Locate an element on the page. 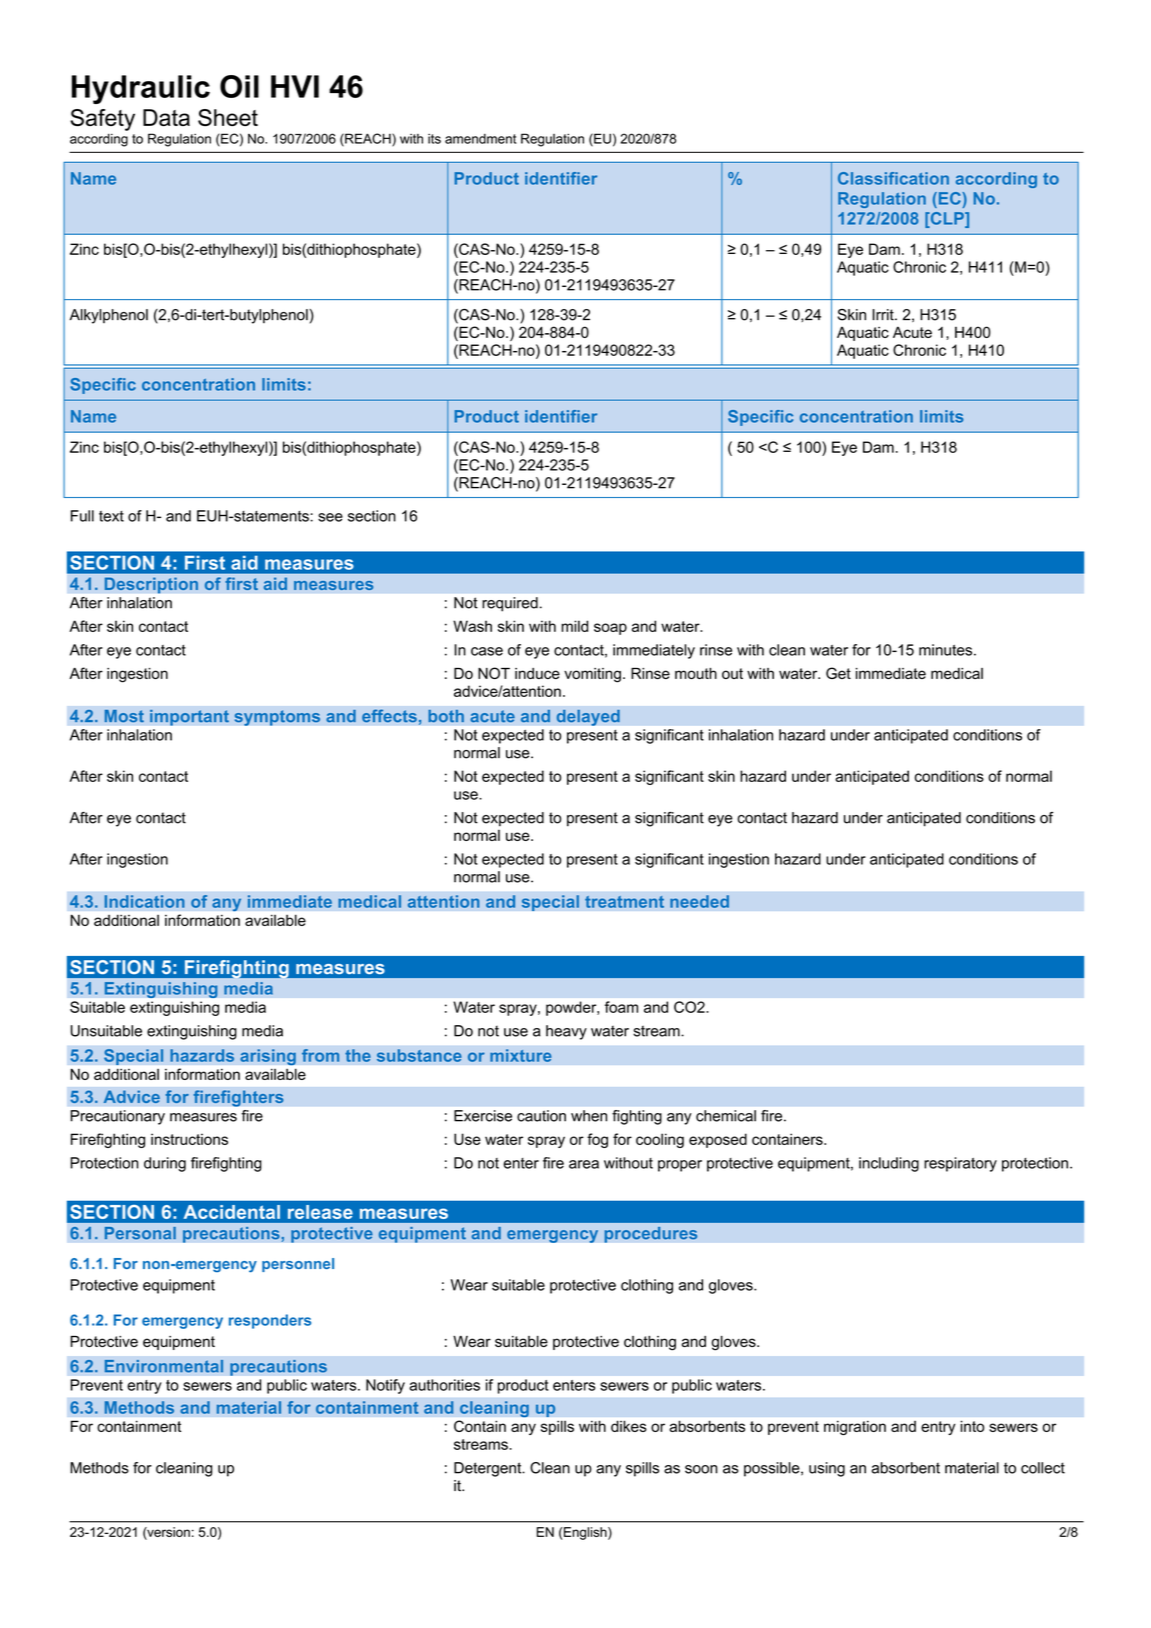 The image size is (1151, 1628). Environmental is located at coordinates (163, 1366).
